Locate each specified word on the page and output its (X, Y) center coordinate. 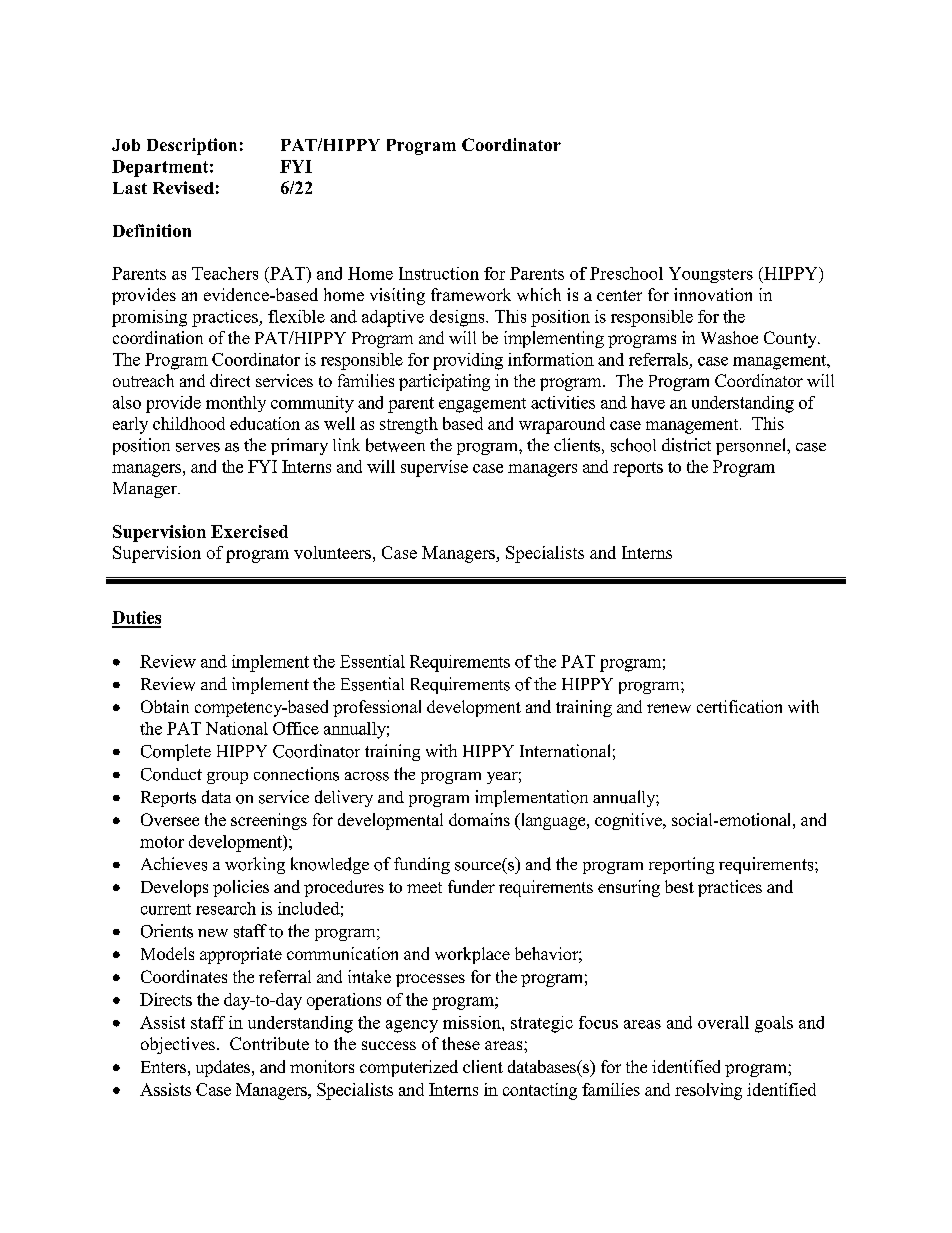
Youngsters (711, 275)
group (227, 778)
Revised (183, 187)
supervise (434, 468)
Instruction (439, 273)
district (686, 445)
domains (479, 819)
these (461, 1043)
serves (198, 447)
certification (739, 706)
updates (224, 1068)
